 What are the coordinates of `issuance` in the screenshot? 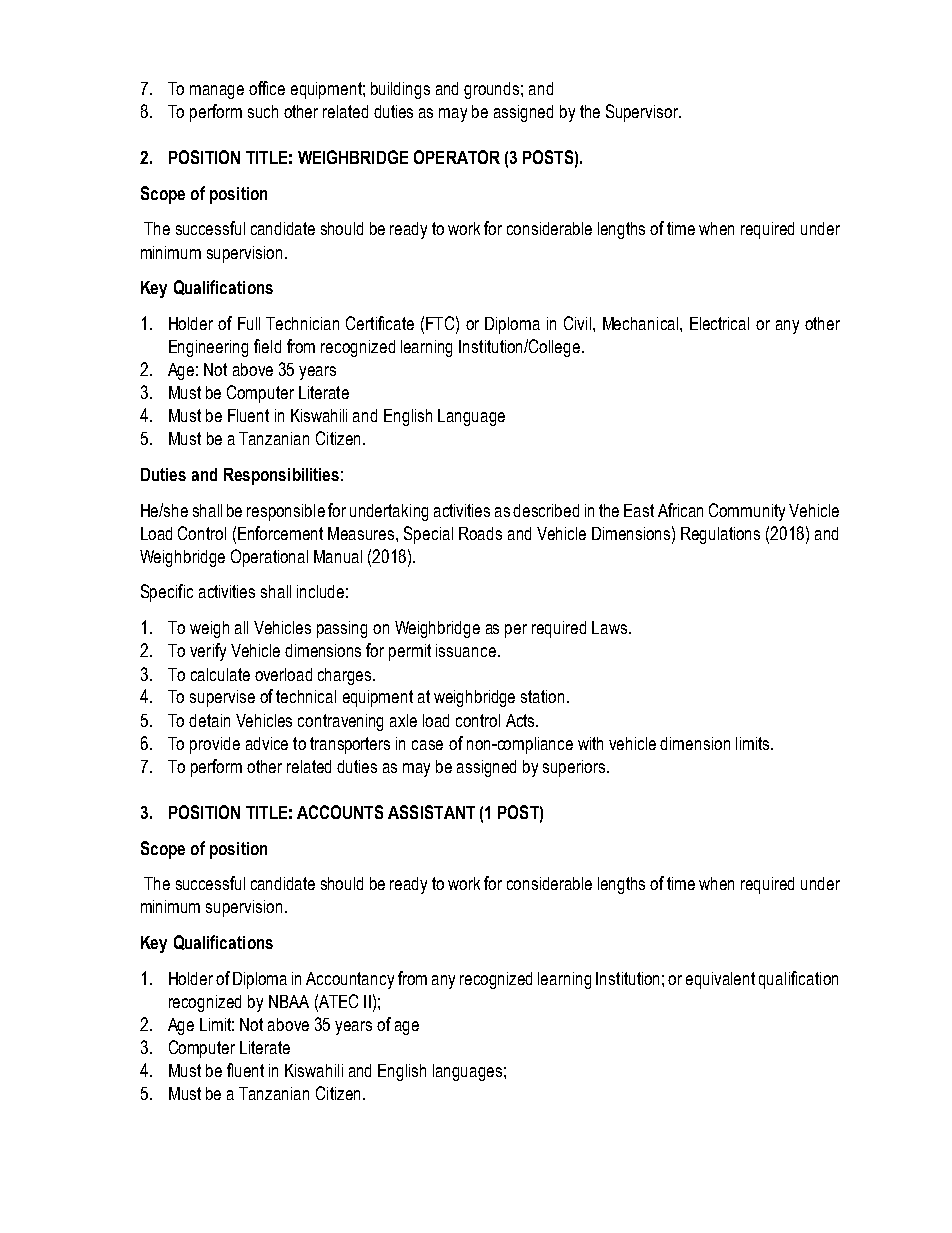 It's located at (466, 650).
